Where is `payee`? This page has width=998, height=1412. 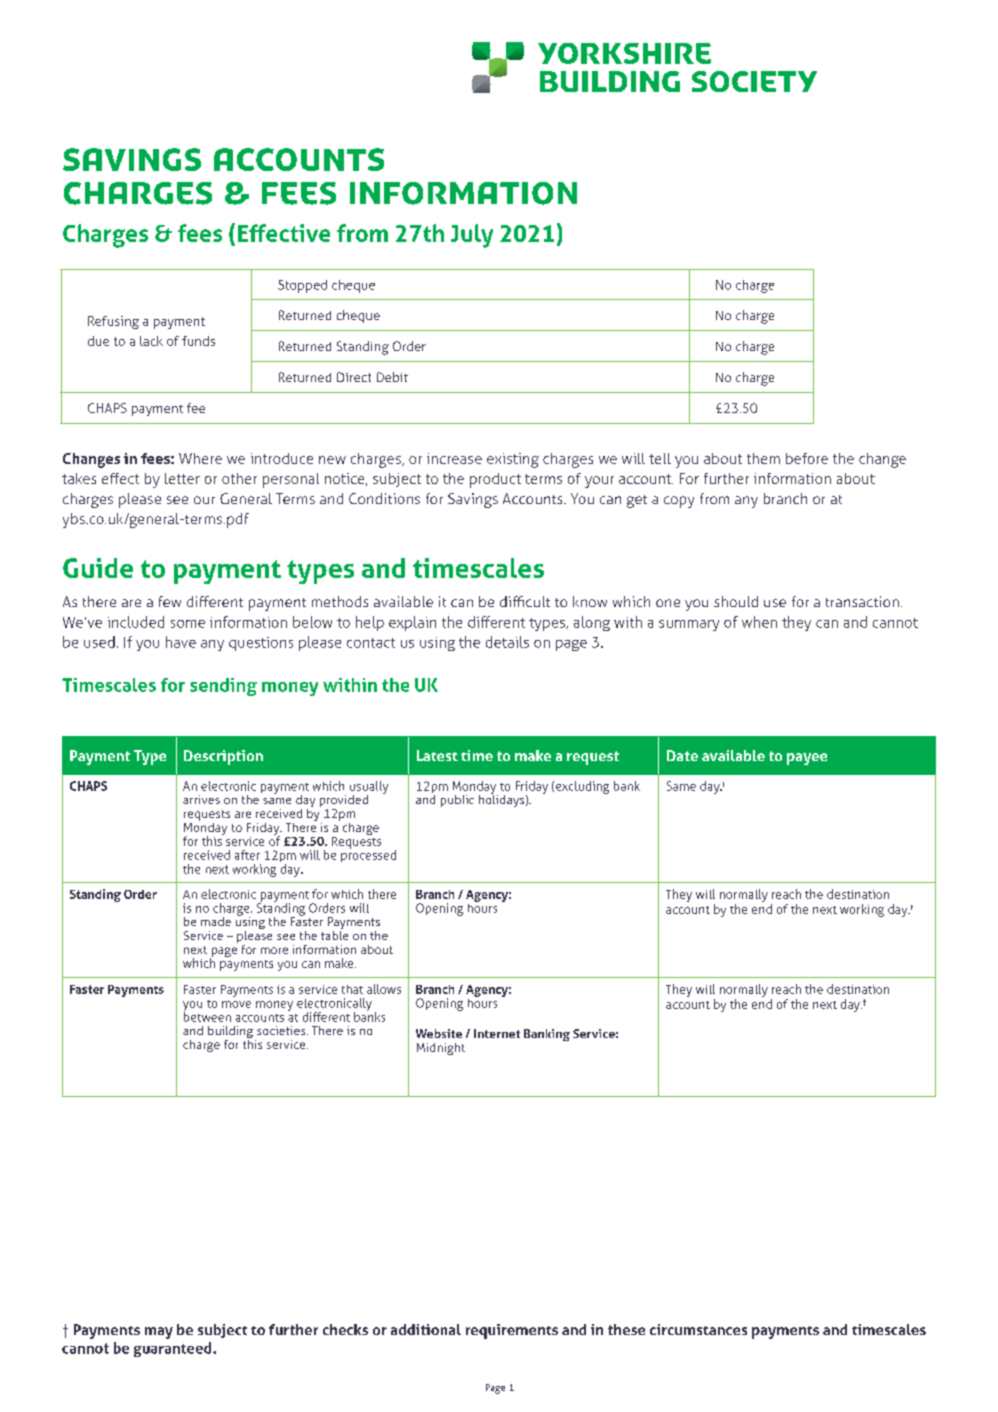
payee is located at coordinates (807, 759).
